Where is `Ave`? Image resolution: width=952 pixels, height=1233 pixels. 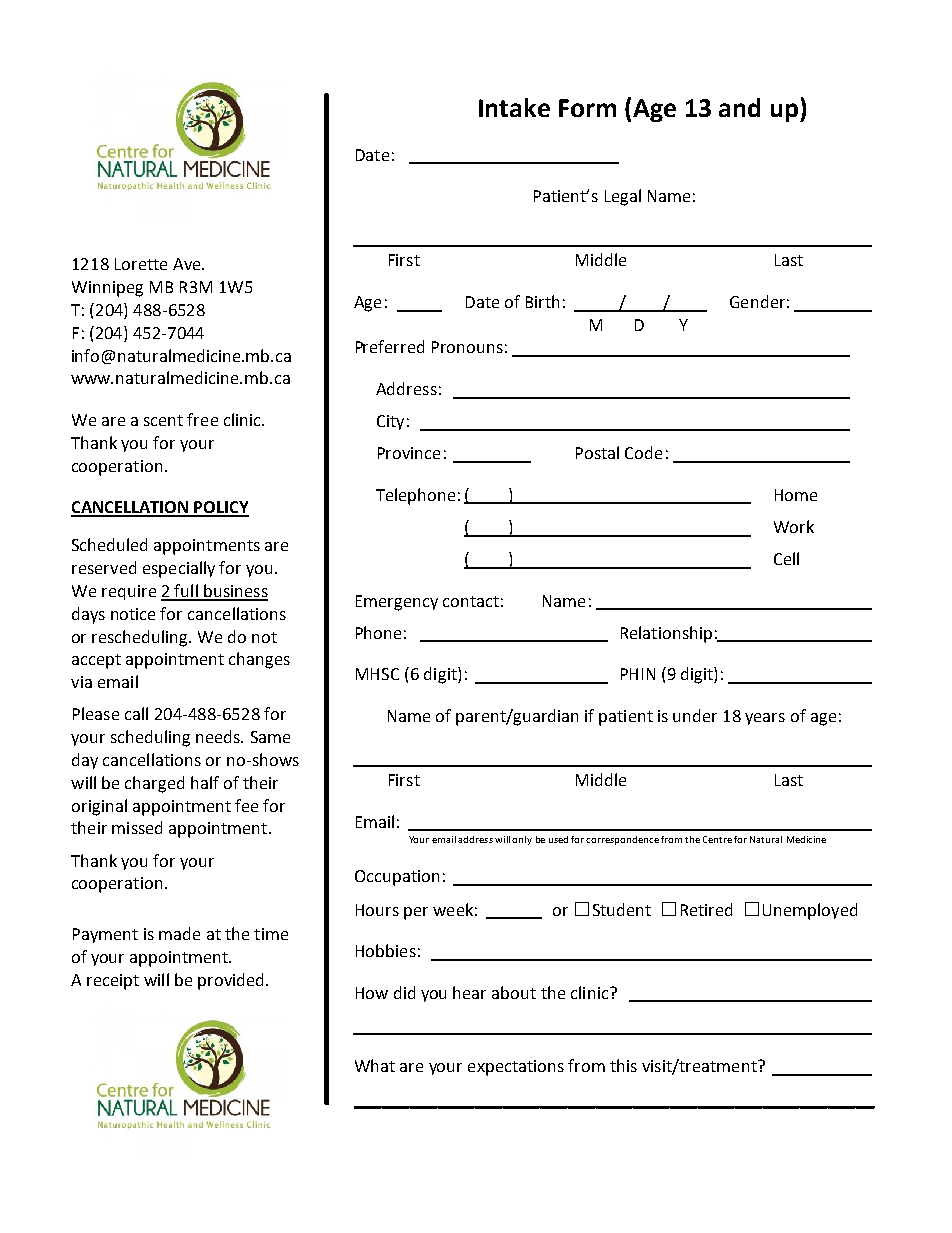 Ave is located at coordinates (188, 264).
